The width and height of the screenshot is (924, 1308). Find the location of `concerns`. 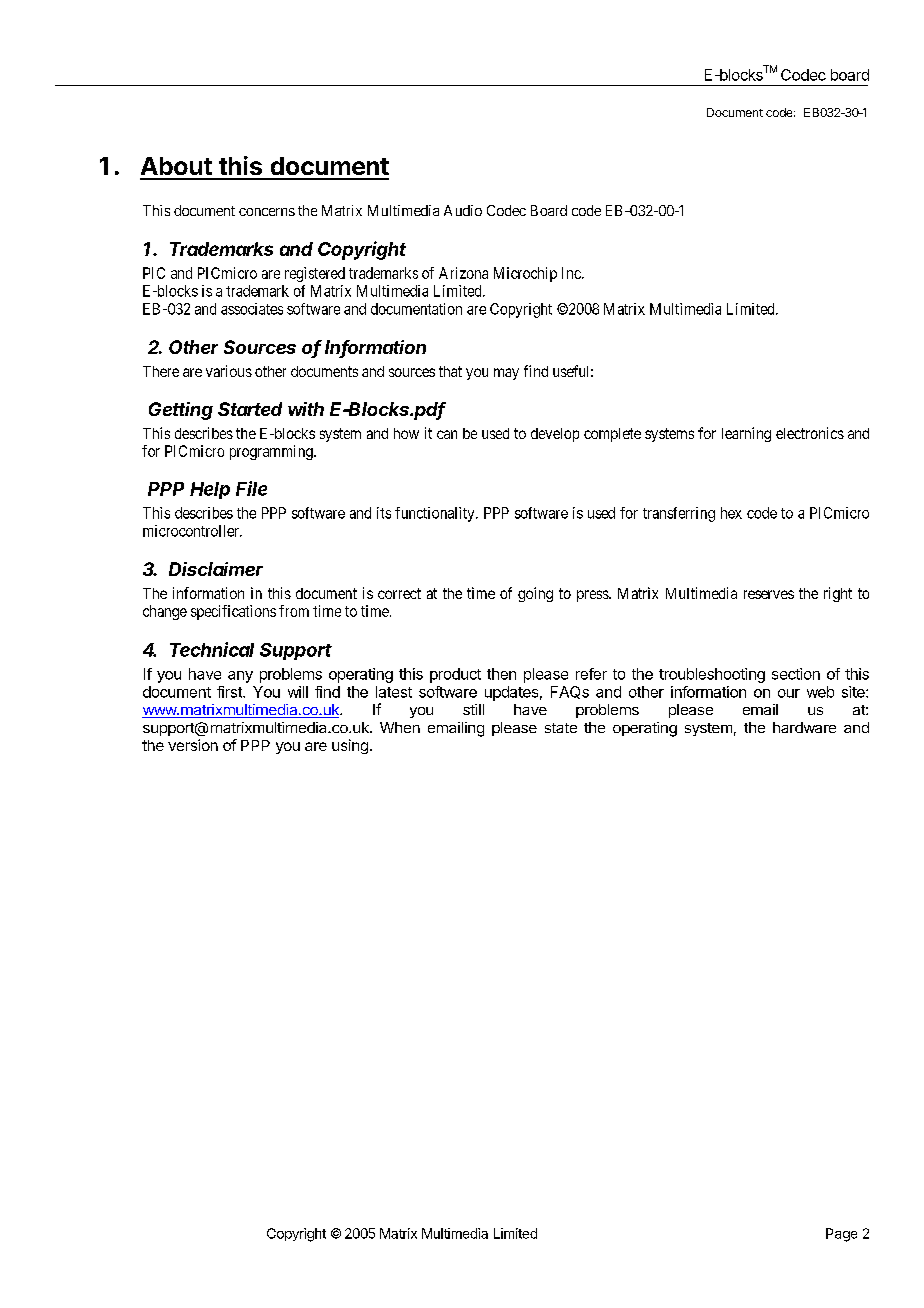

concerns is located at coordinates (267, 212).
